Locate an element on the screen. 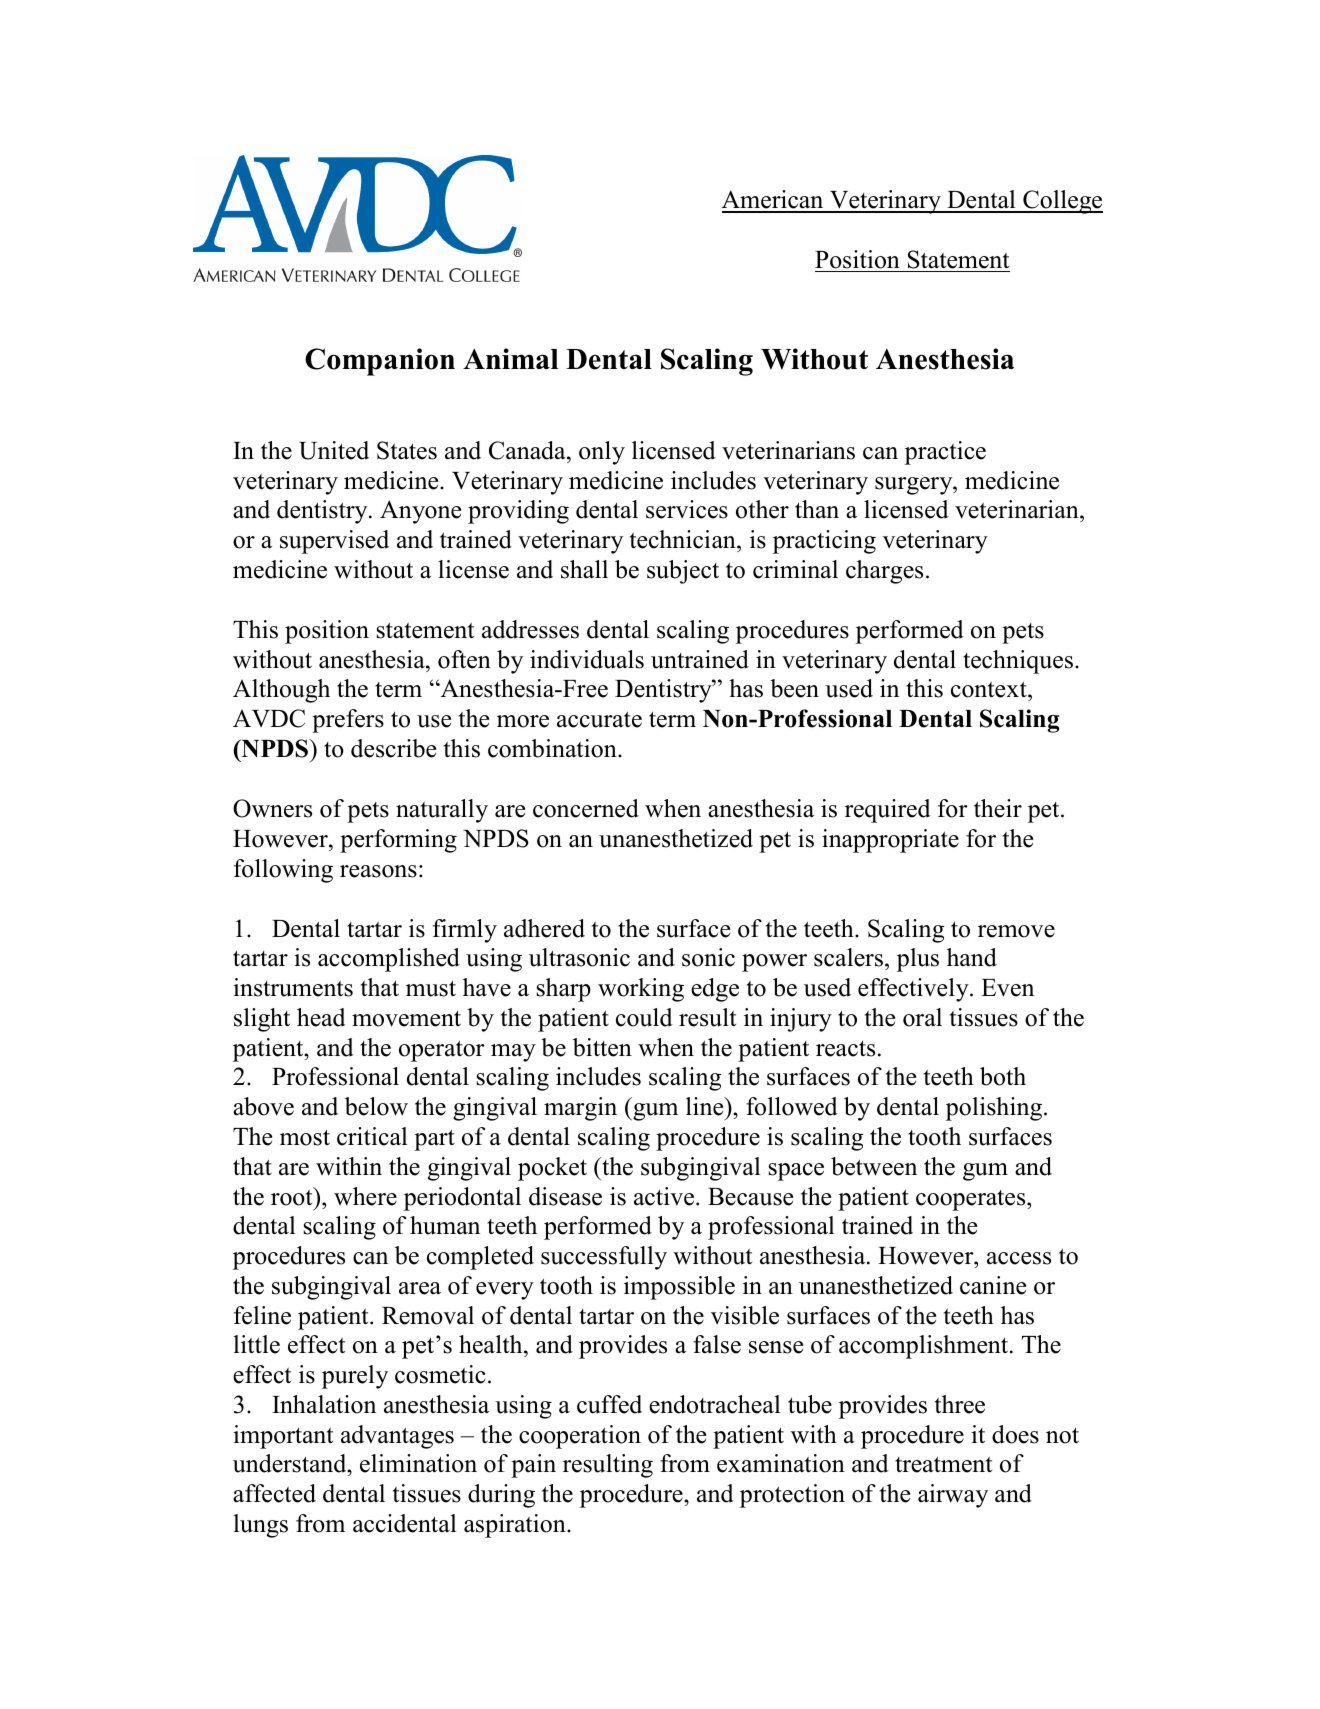 Image resolution: width=1320 pixels, height=1709 pixels. hand is located at coordinates (972, 957).
